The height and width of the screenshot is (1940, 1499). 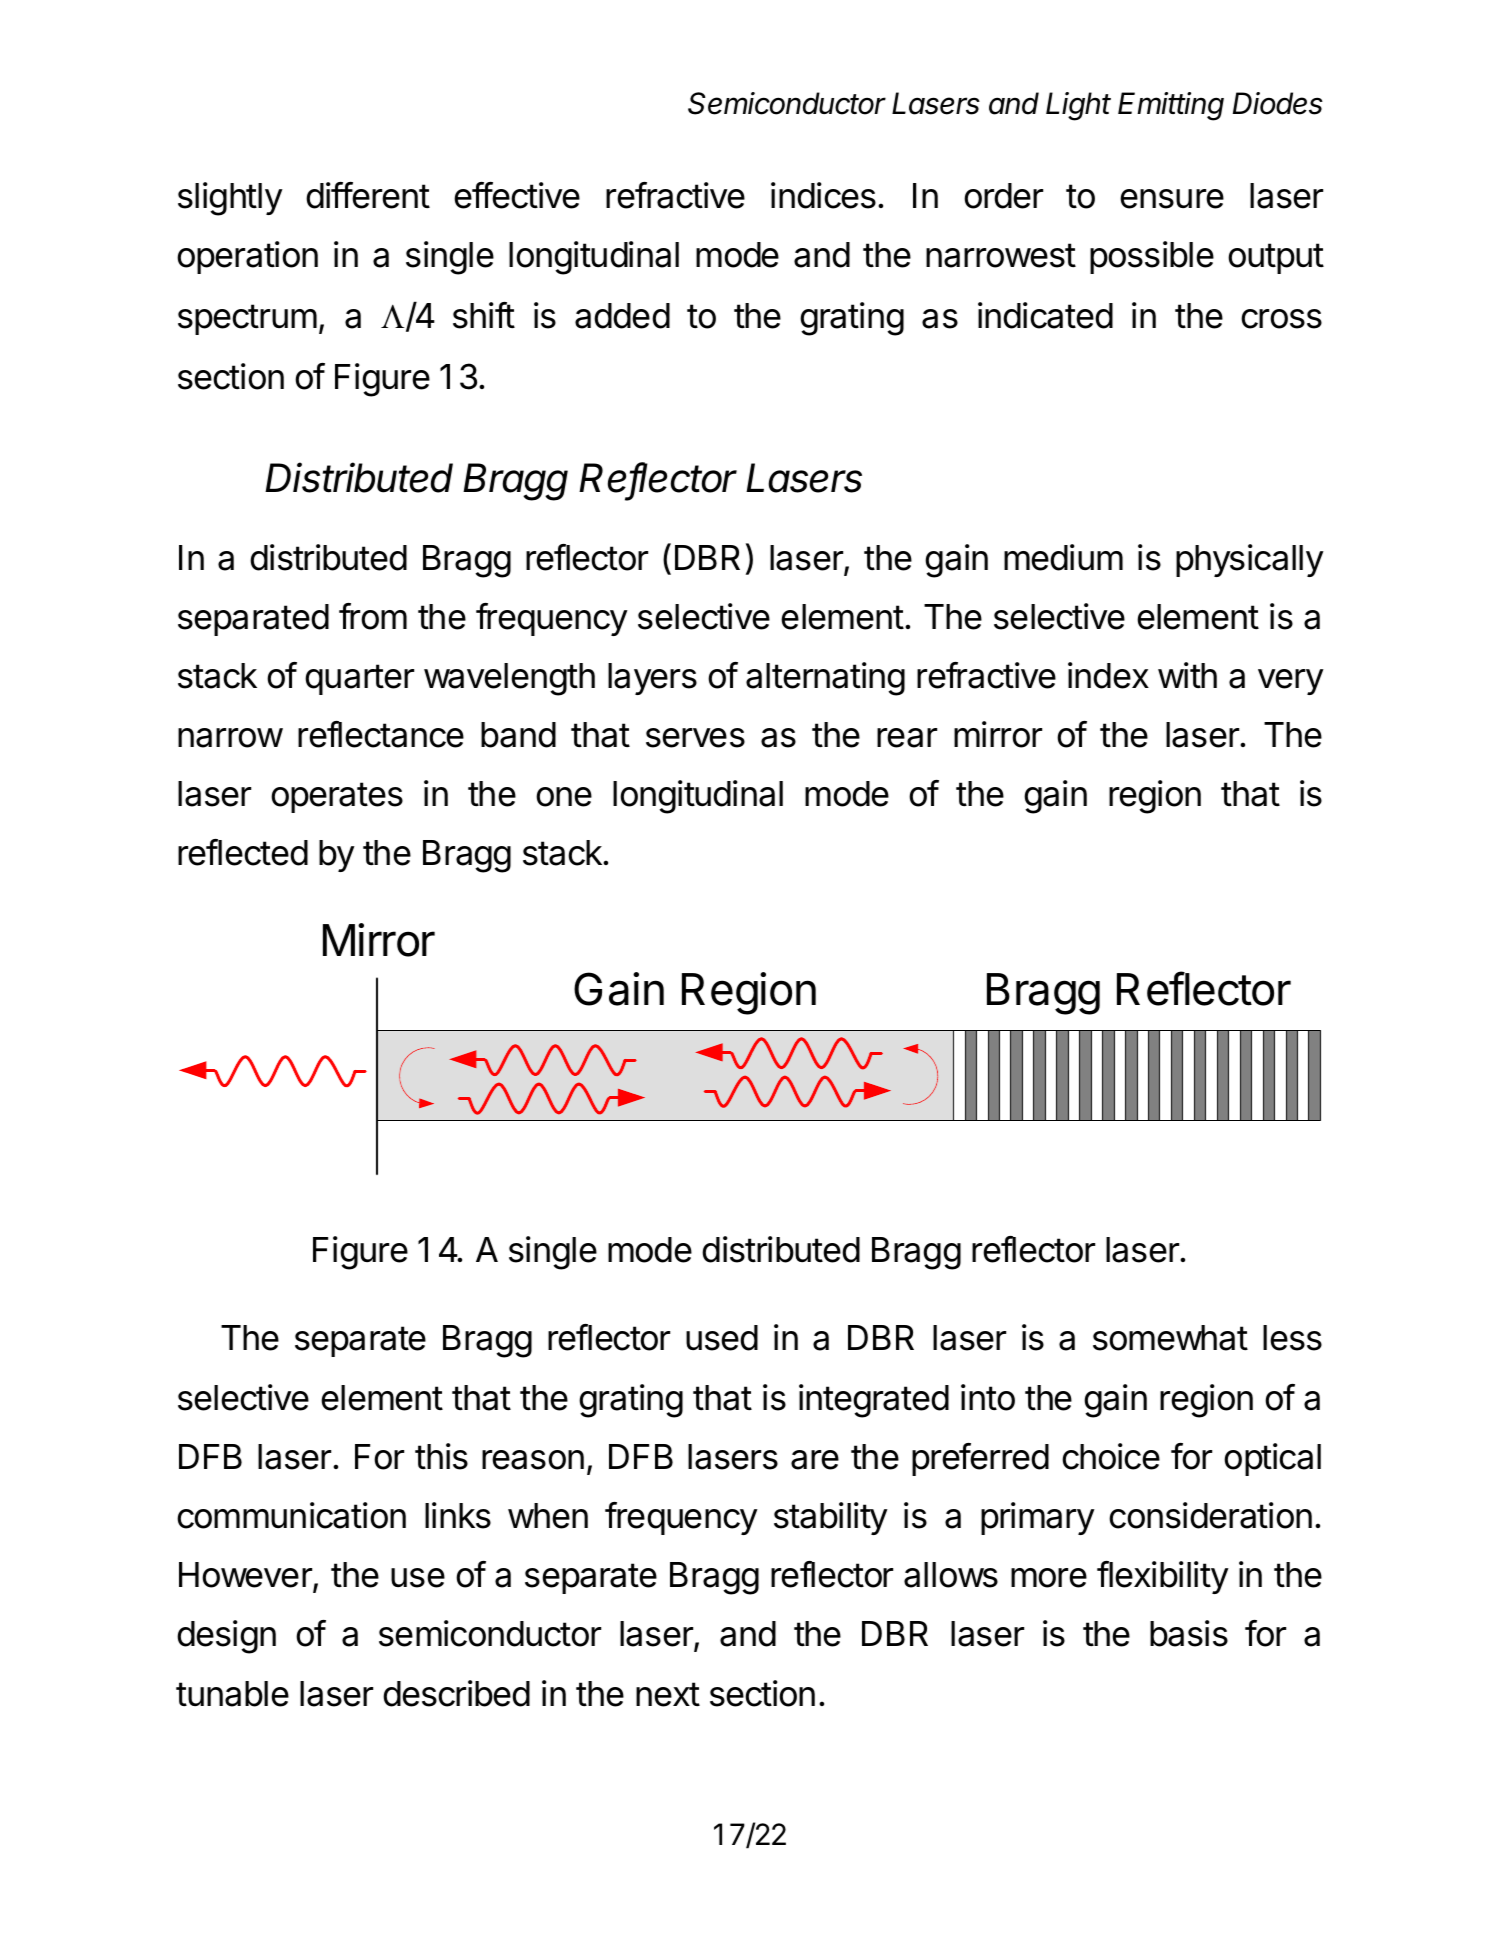 What do you see at coordinates (825, 679) in the screenshot?
I see `alternating` at bounding box center [825, 679].
